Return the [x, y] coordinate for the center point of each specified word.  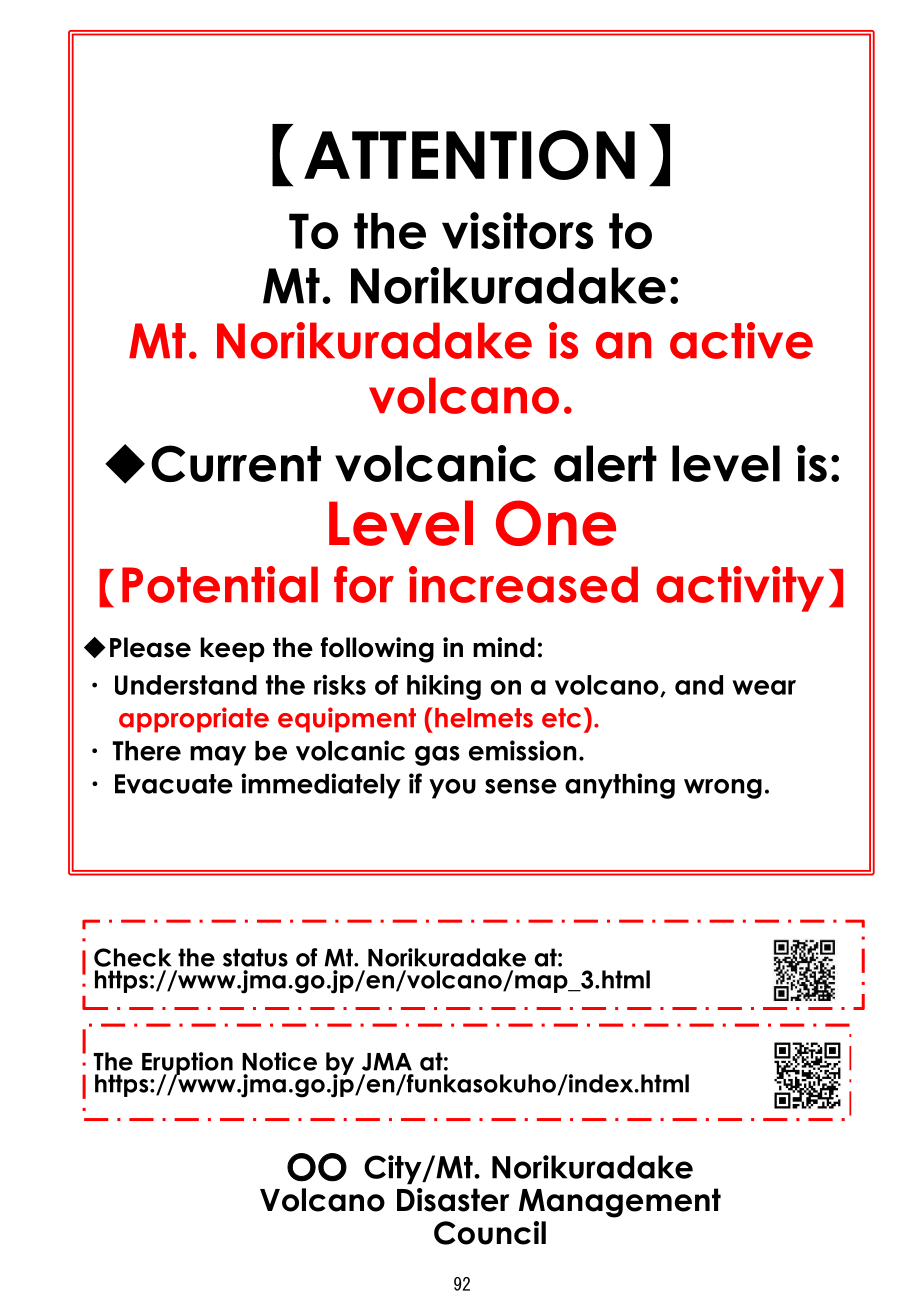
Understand [186, 685]
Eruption [187, 1064]
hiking [444, 687]
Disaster [453, 1200]
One [556, 523]
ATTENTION [469, 155]
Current [236, 463]
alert [605, 463]
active [741, 340]
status [255, 957]
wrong [723, 789]
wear [764, 687]
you [452, 789]
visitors [517, 230]
